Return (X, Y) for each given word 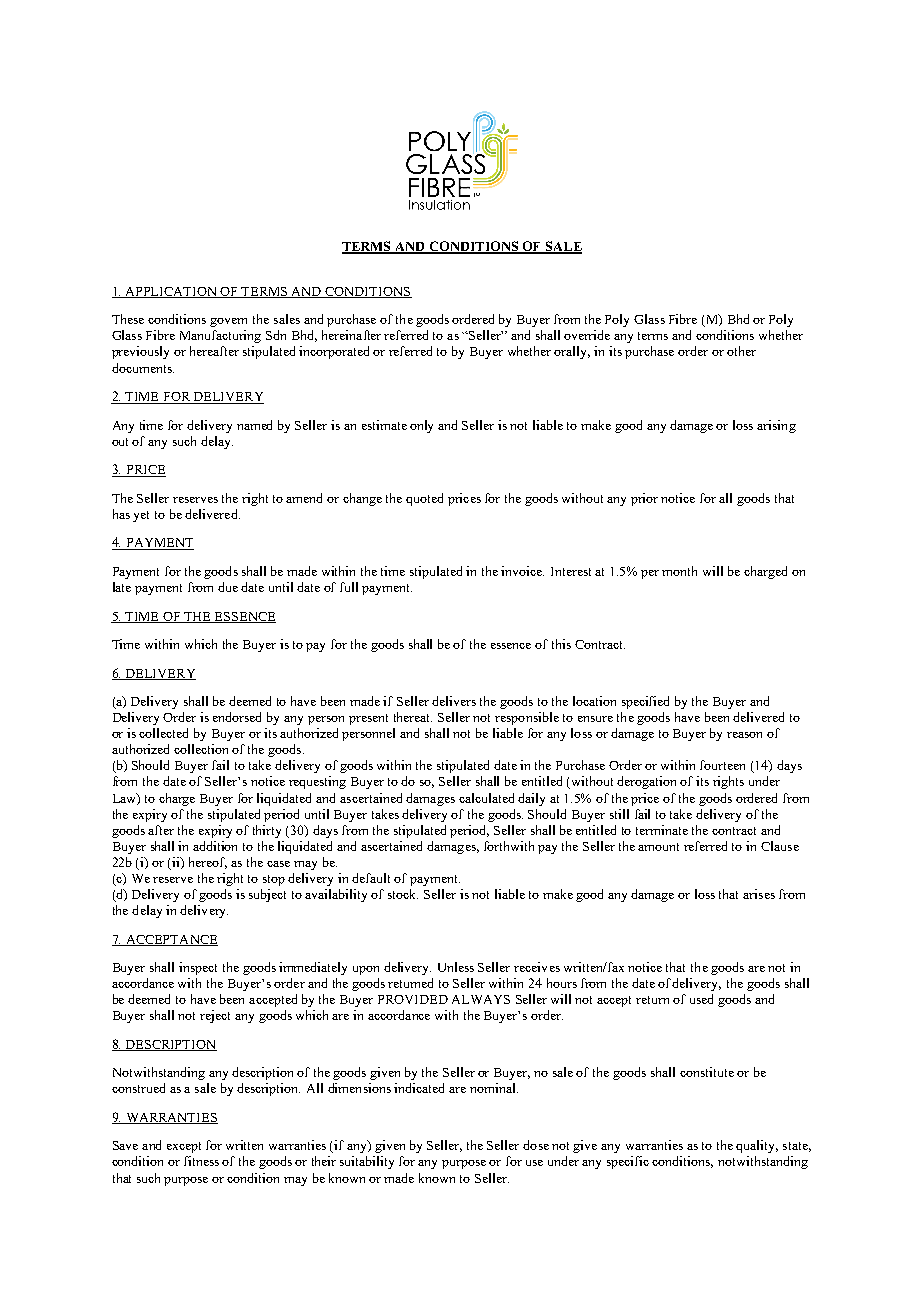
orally (572, 352)
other (741, 351)
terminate (662, 830)
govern (228, 322)
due (228, 587)
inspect (198, 968)
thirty (267, 831)
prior (644, 499)
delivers (454, 701)
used (701, 999)
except (184, 1147)
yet (141, 516)
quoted (424, 499)
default (371, 878)
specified (645, 702)
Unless (456, 967)
